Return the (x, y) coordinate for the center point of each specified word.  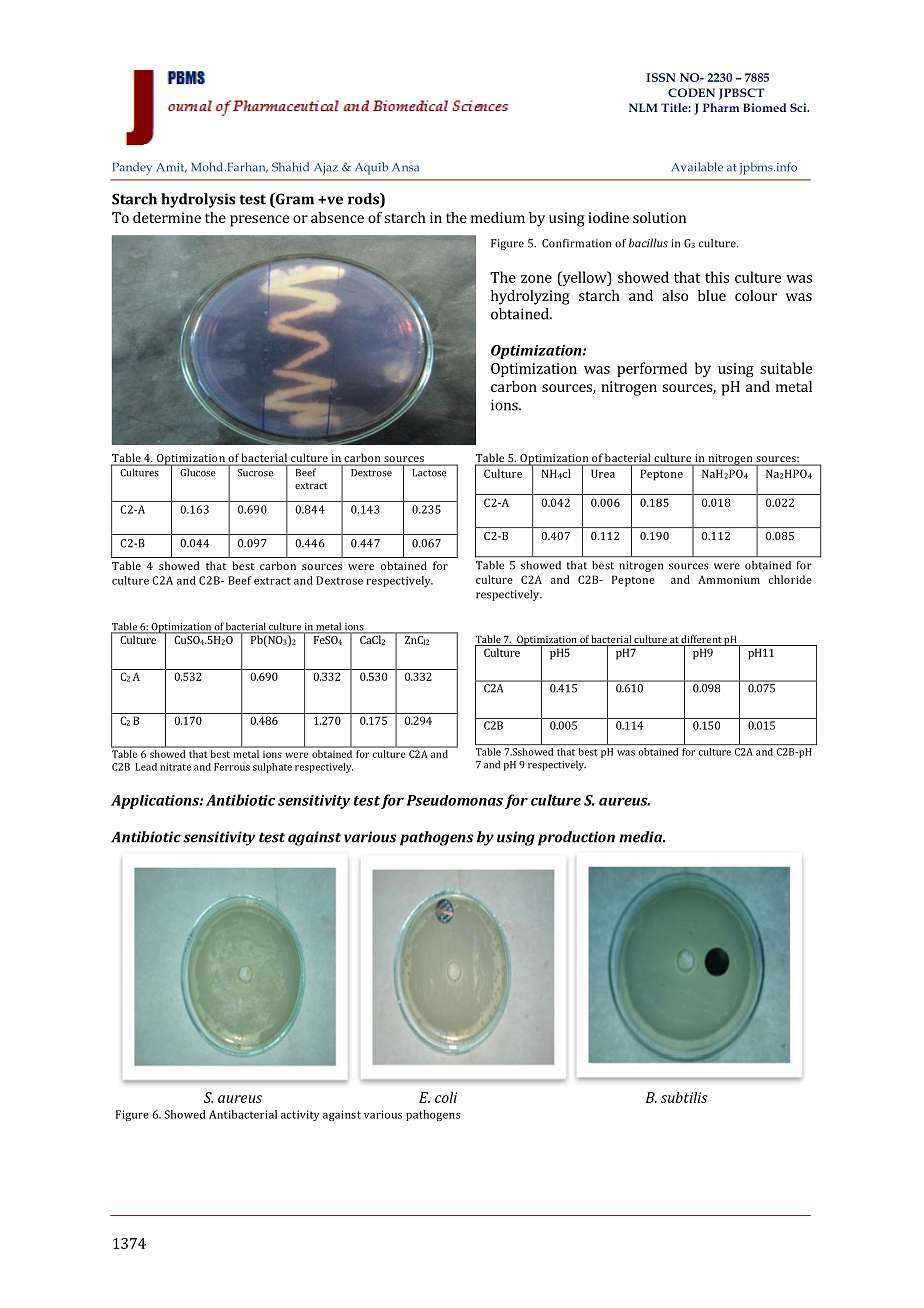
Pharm (721, 107)
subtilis (684, 1097)
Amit (171, 168)
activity (300, 1115)
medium (498, 217)
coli (446, 1097)
